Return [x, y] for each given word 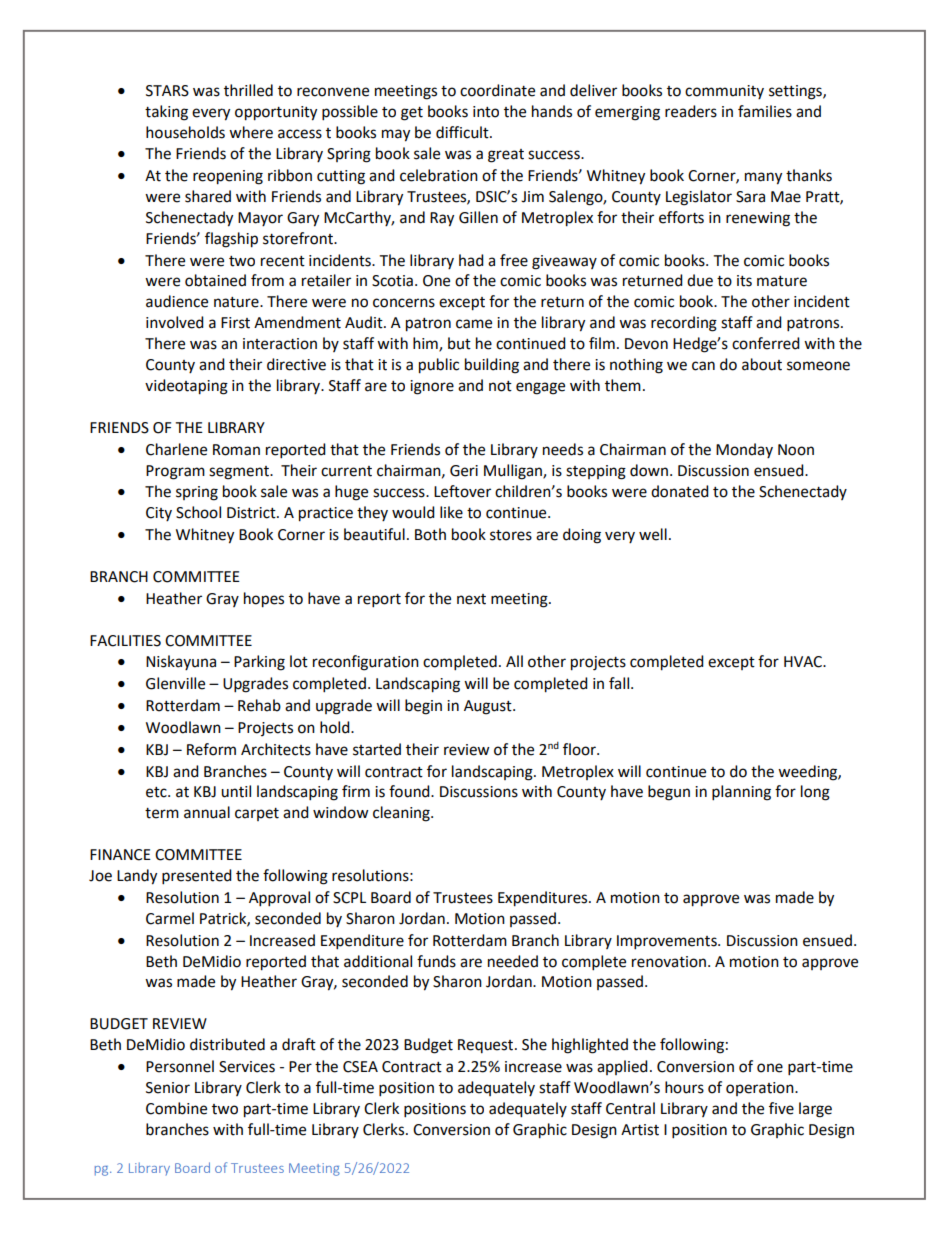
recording [684, 324]
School [198, 512]
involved [175, 322]
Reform [211, 749]
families [765, 111]
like [451, 512]
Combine [176, 1108]
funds [436, 961]
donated [680, 491]
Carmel [170, 918]
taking [166, 113]
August [489, 707]
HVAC [804, 662]
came [474, 324]
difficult [463, 132]
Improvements [668, 942]
